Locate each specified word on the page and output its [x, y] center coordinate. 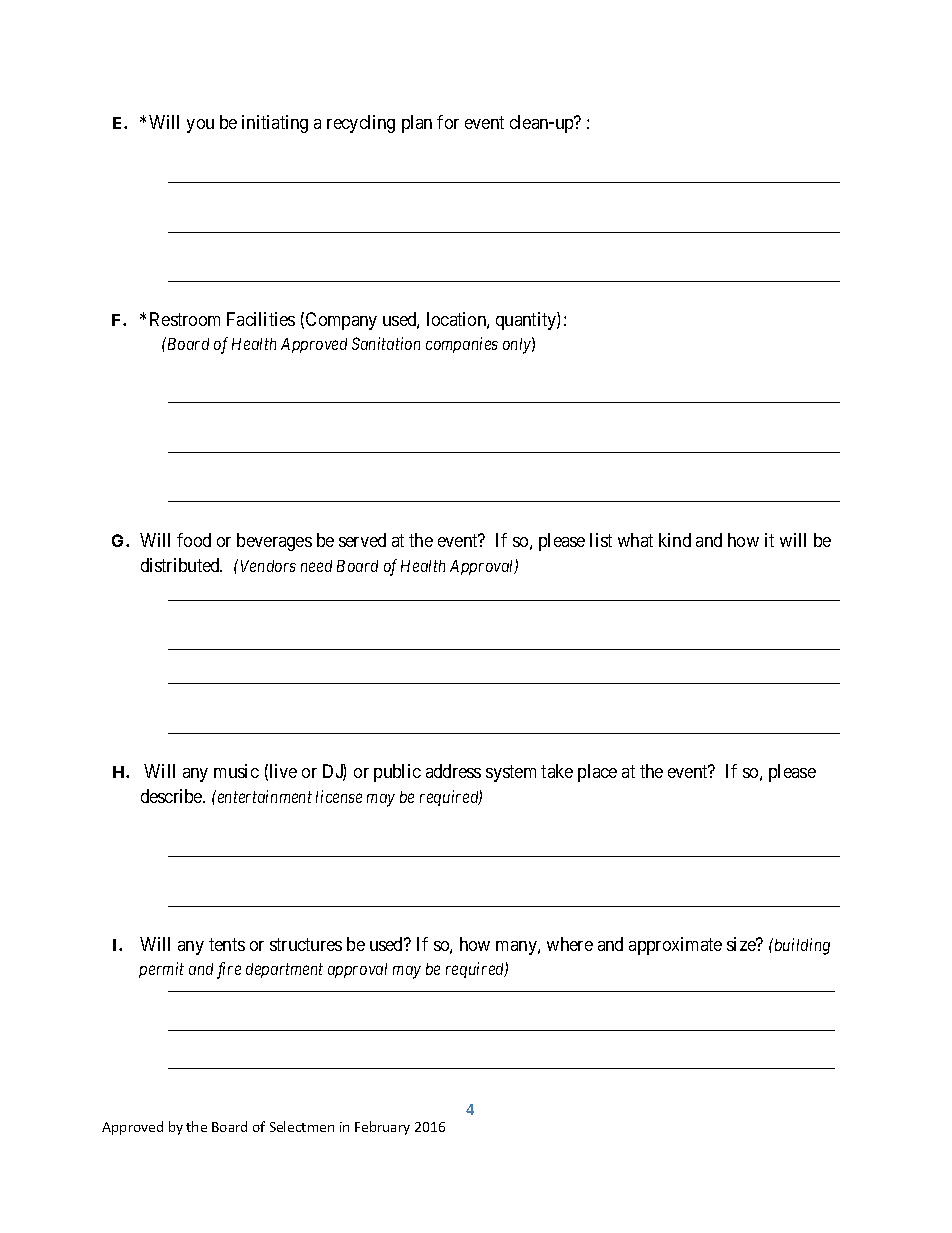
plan [417, 124]
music [236, 771]
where [570, 944]
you [200, 126]
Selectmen [302, 1126]
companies [462, 345]
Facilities [261, 319]
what [635, 540]
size [742, 944]
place [597, 773]
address [453, 771]
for [448, 122]
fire [229, 970]
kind [675, 540]
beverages [274, 542]
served [362, 540]
